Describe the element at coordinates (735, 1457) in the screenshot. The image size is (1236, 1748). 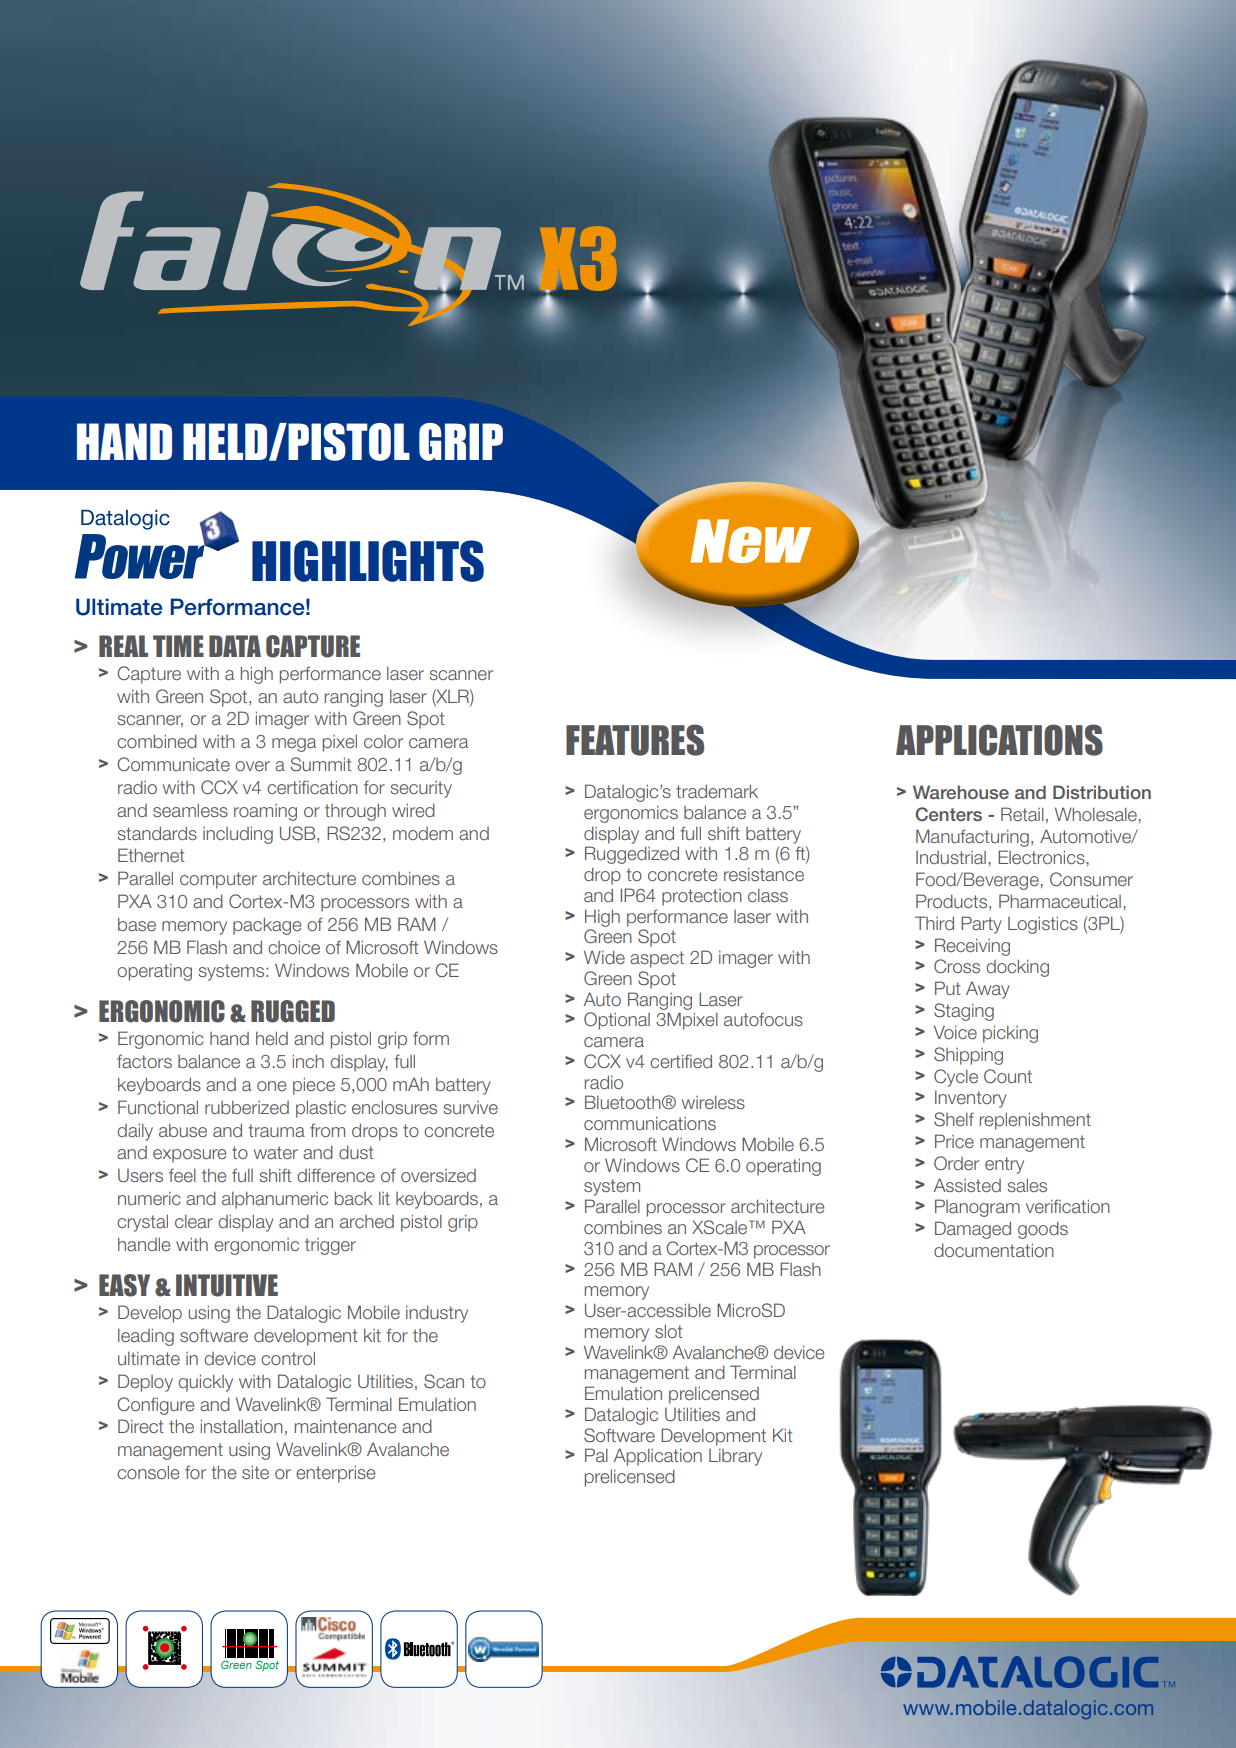
I see `Library` at that location.
